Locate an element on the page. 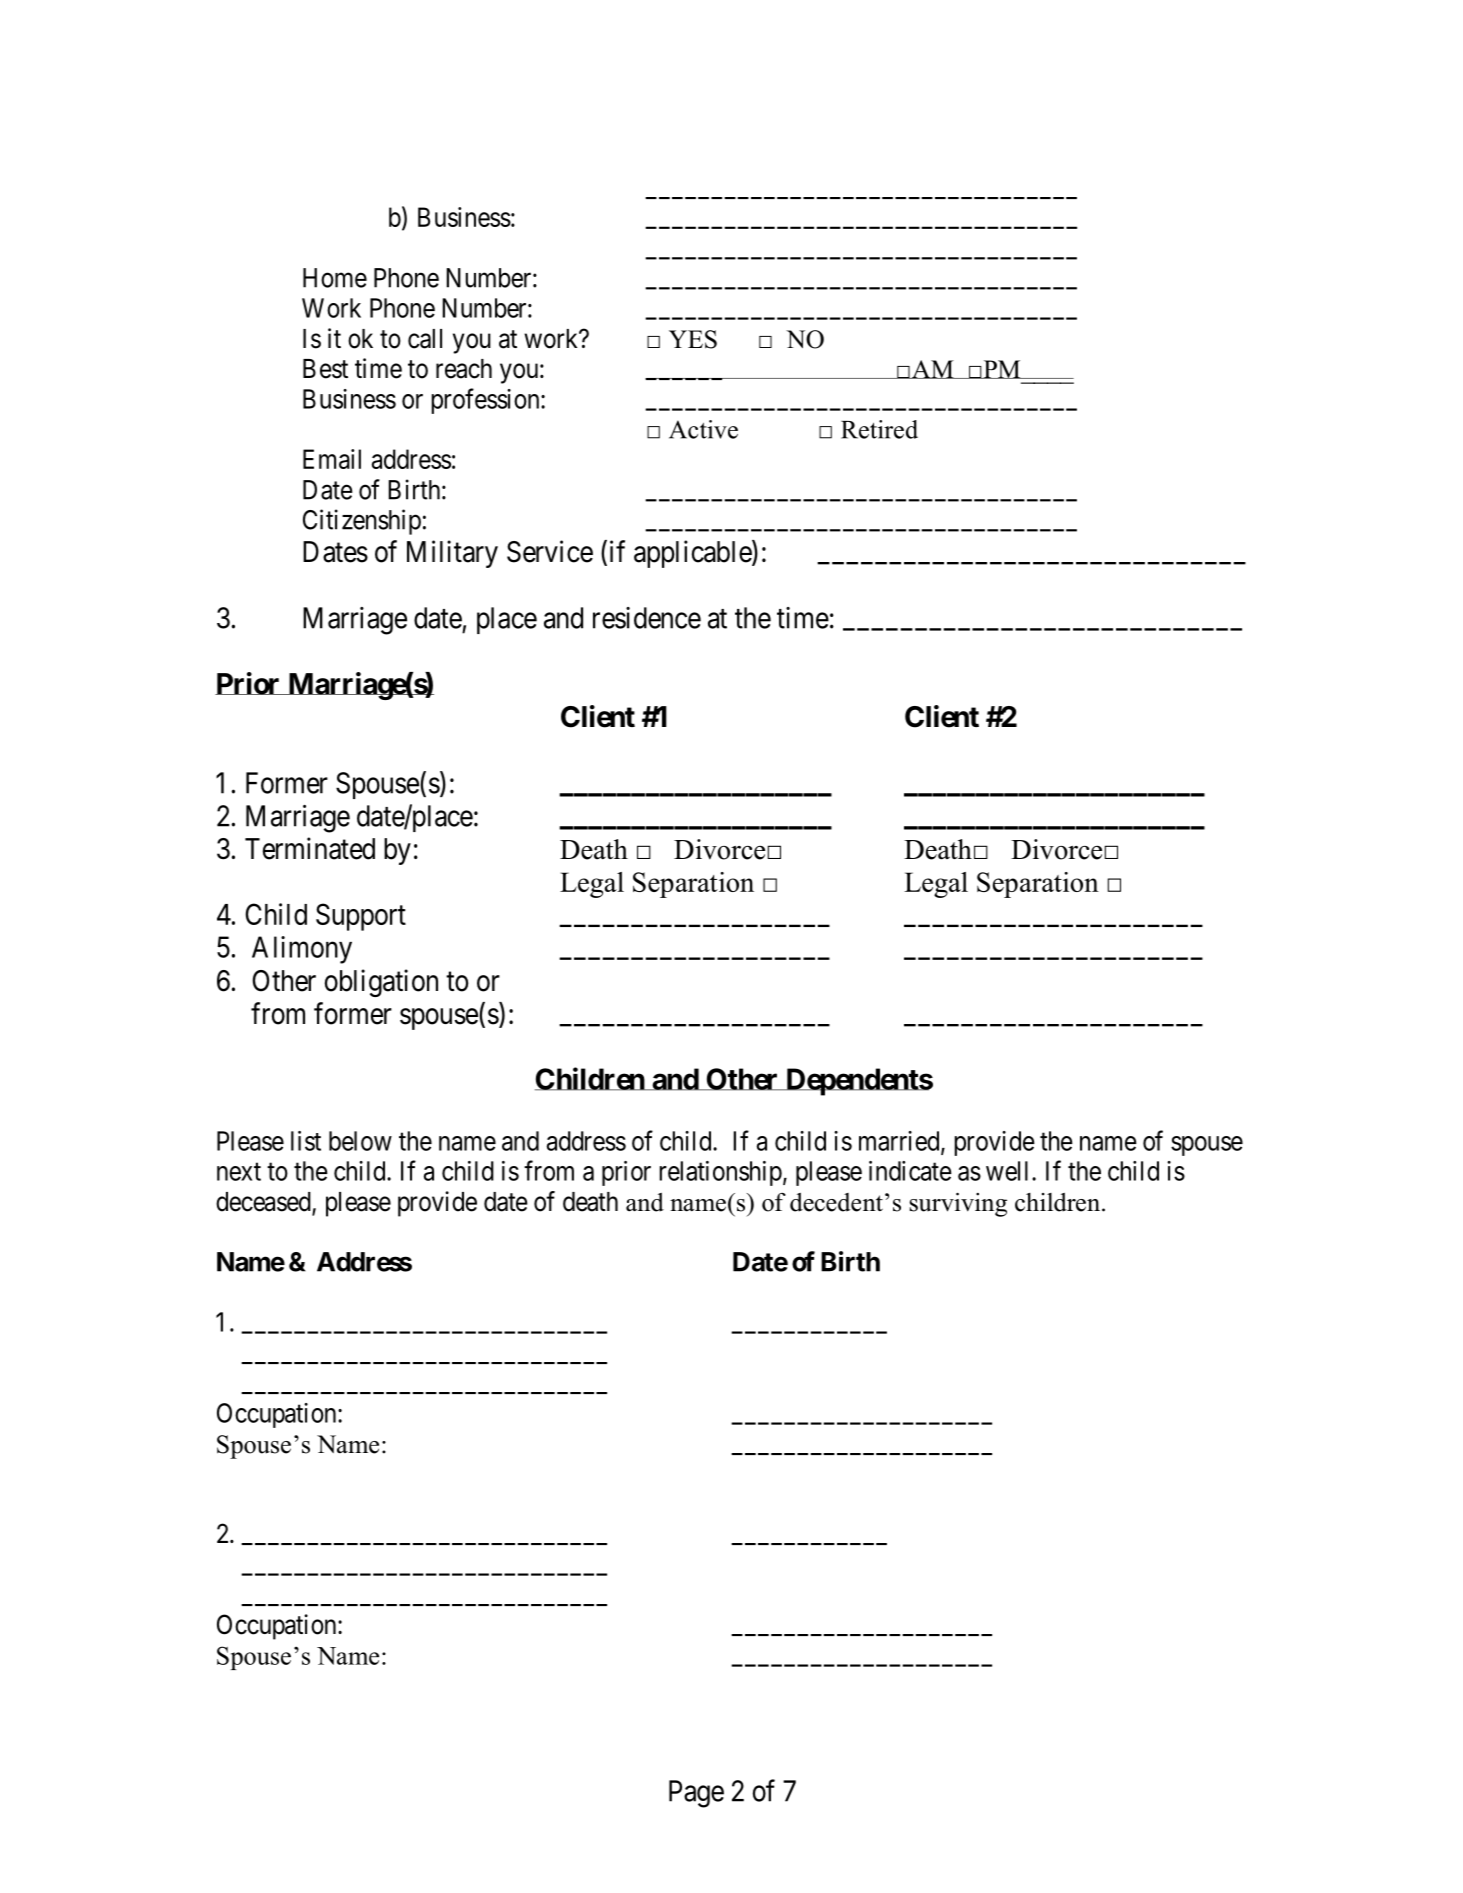 Image resolution: width=1463 pixels, height=1893 pixels. obligation is located at coordinates (381, 983).
